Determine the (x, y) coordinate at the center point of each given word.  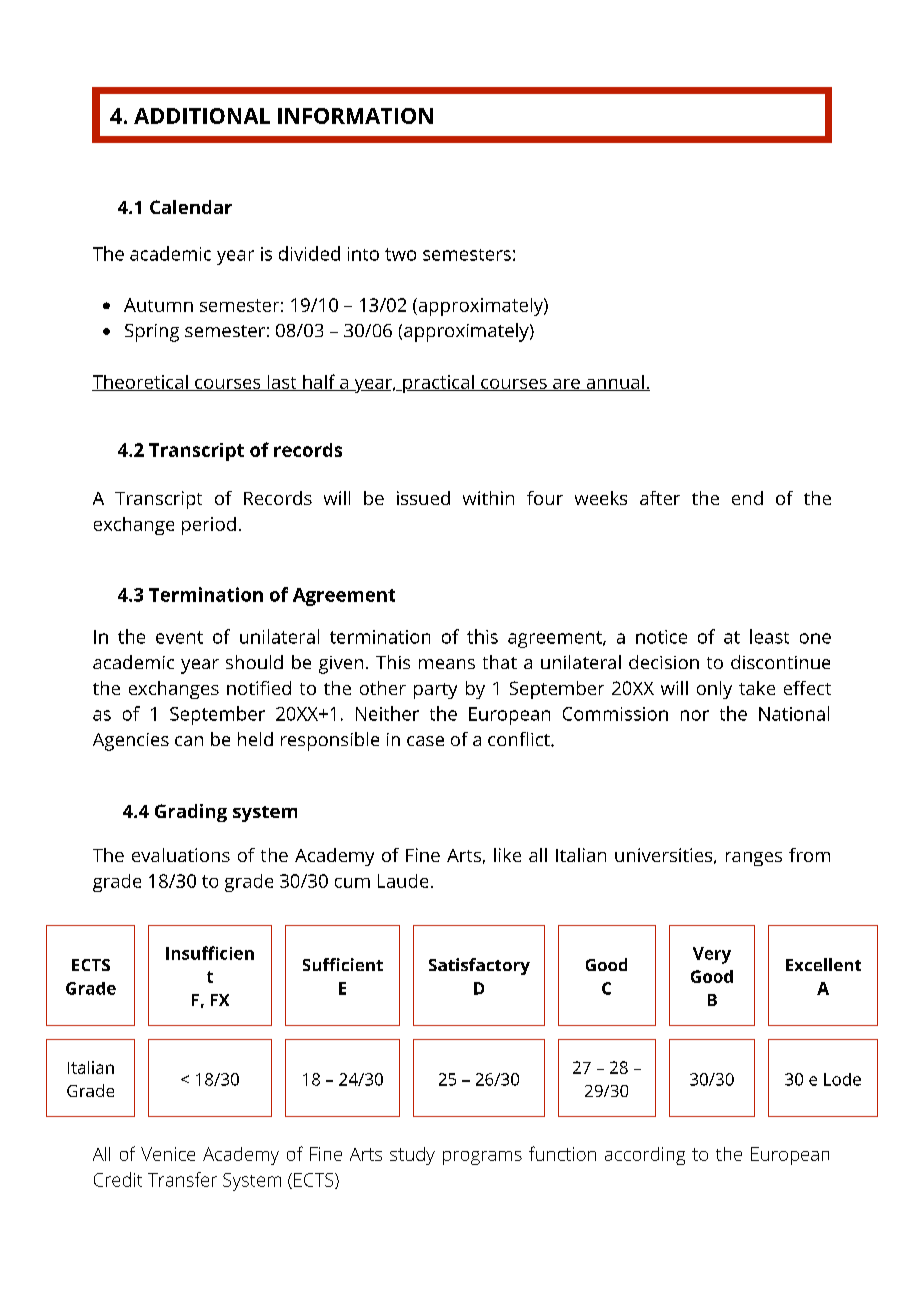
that (500, 662)
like (507, 855)
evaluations (181, 855)
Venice (168, 1154)
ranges (754, 859)
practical (438, 384)
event (179, 637)
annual (615, 383)
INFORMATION (355, 116)
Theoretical (141, 383)
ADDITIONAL (202, 116)
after (660, 498)
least (769, 636)
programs (482, 1158)
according (645, 1156)
